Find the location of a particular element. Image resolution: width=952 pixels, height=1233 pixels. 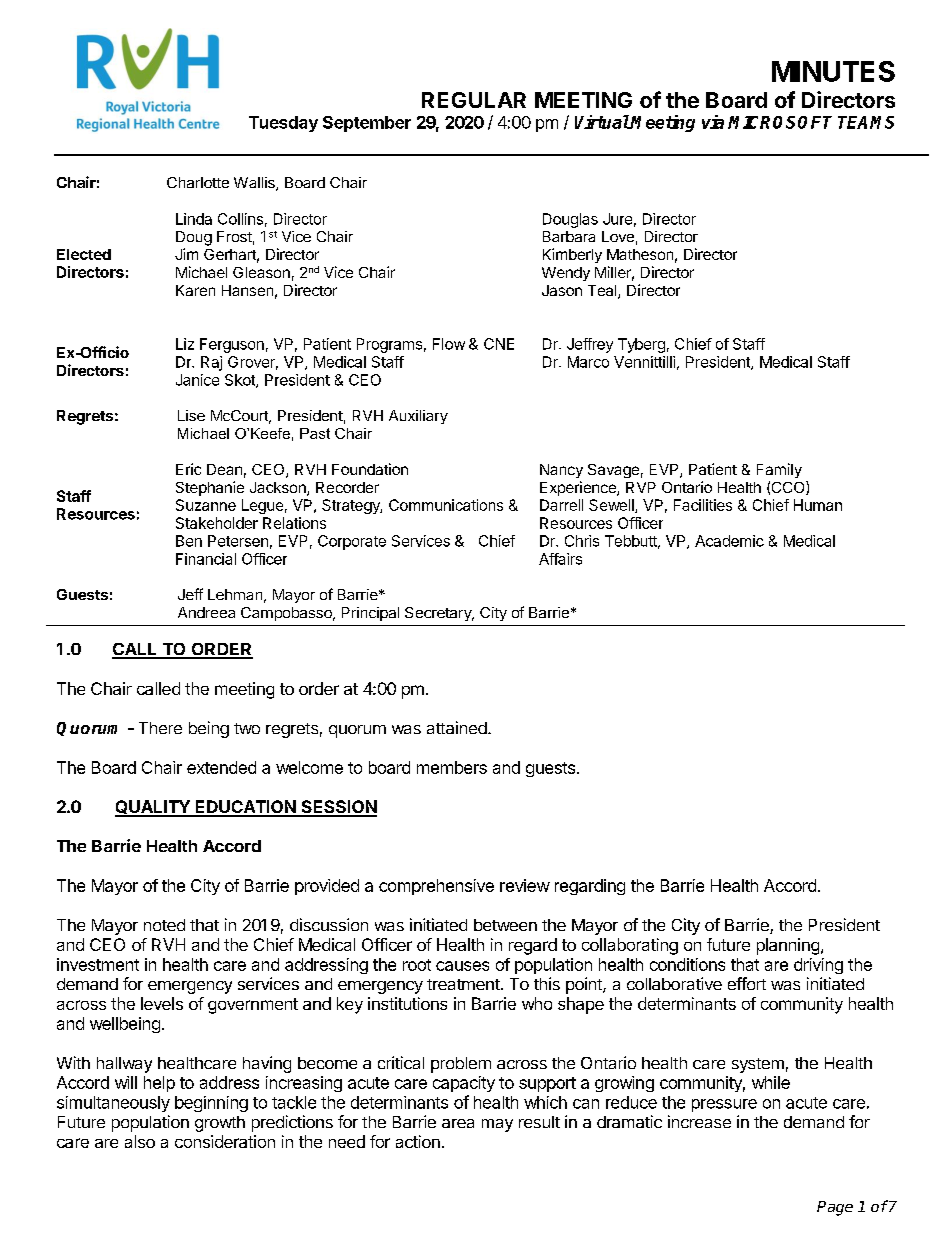

also is located at coordinates (140, 1141).
